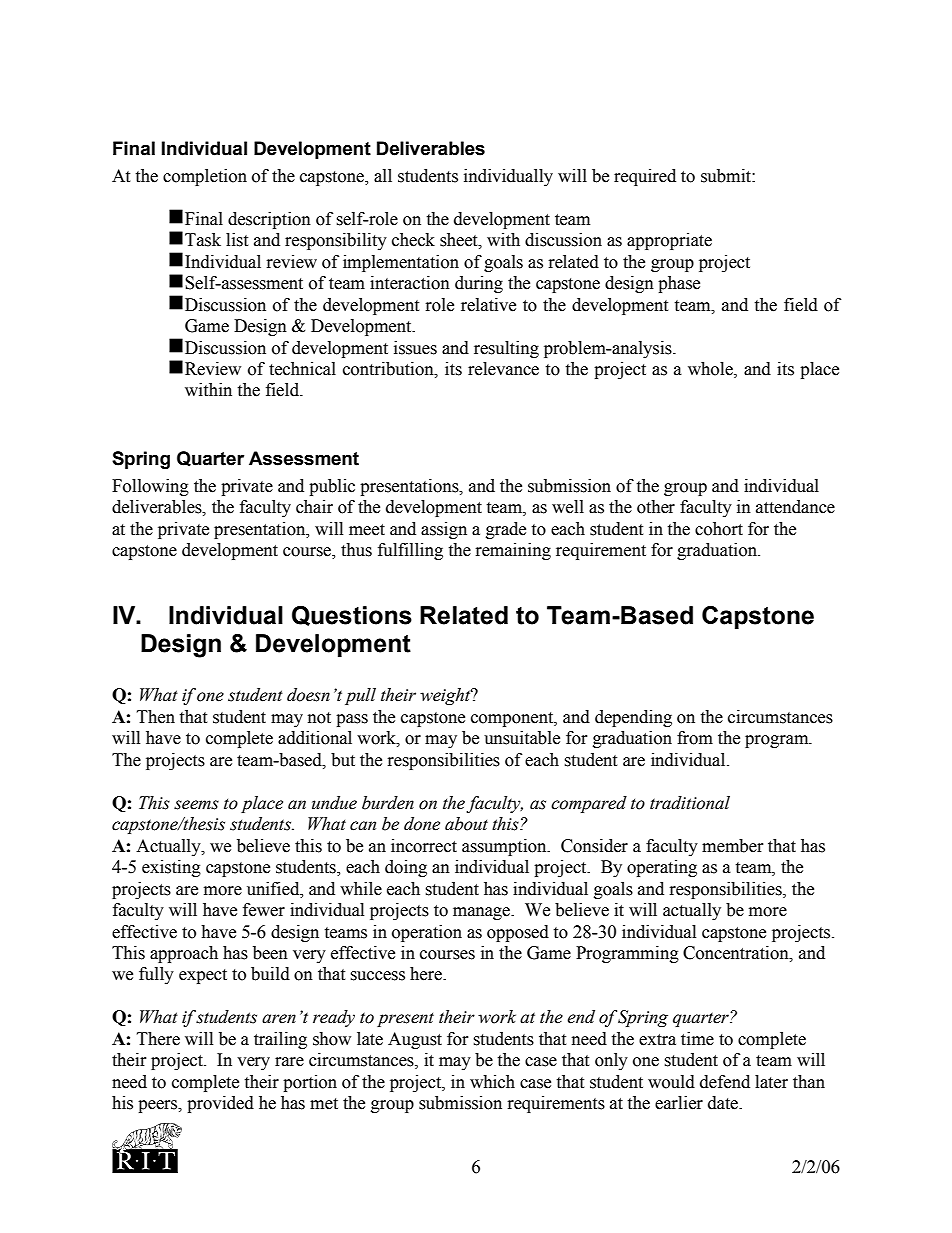 The height and width of the document is (1233, 952). Describe the element at coordinates (503, 369) in the document. I see `relevance` at that location.
